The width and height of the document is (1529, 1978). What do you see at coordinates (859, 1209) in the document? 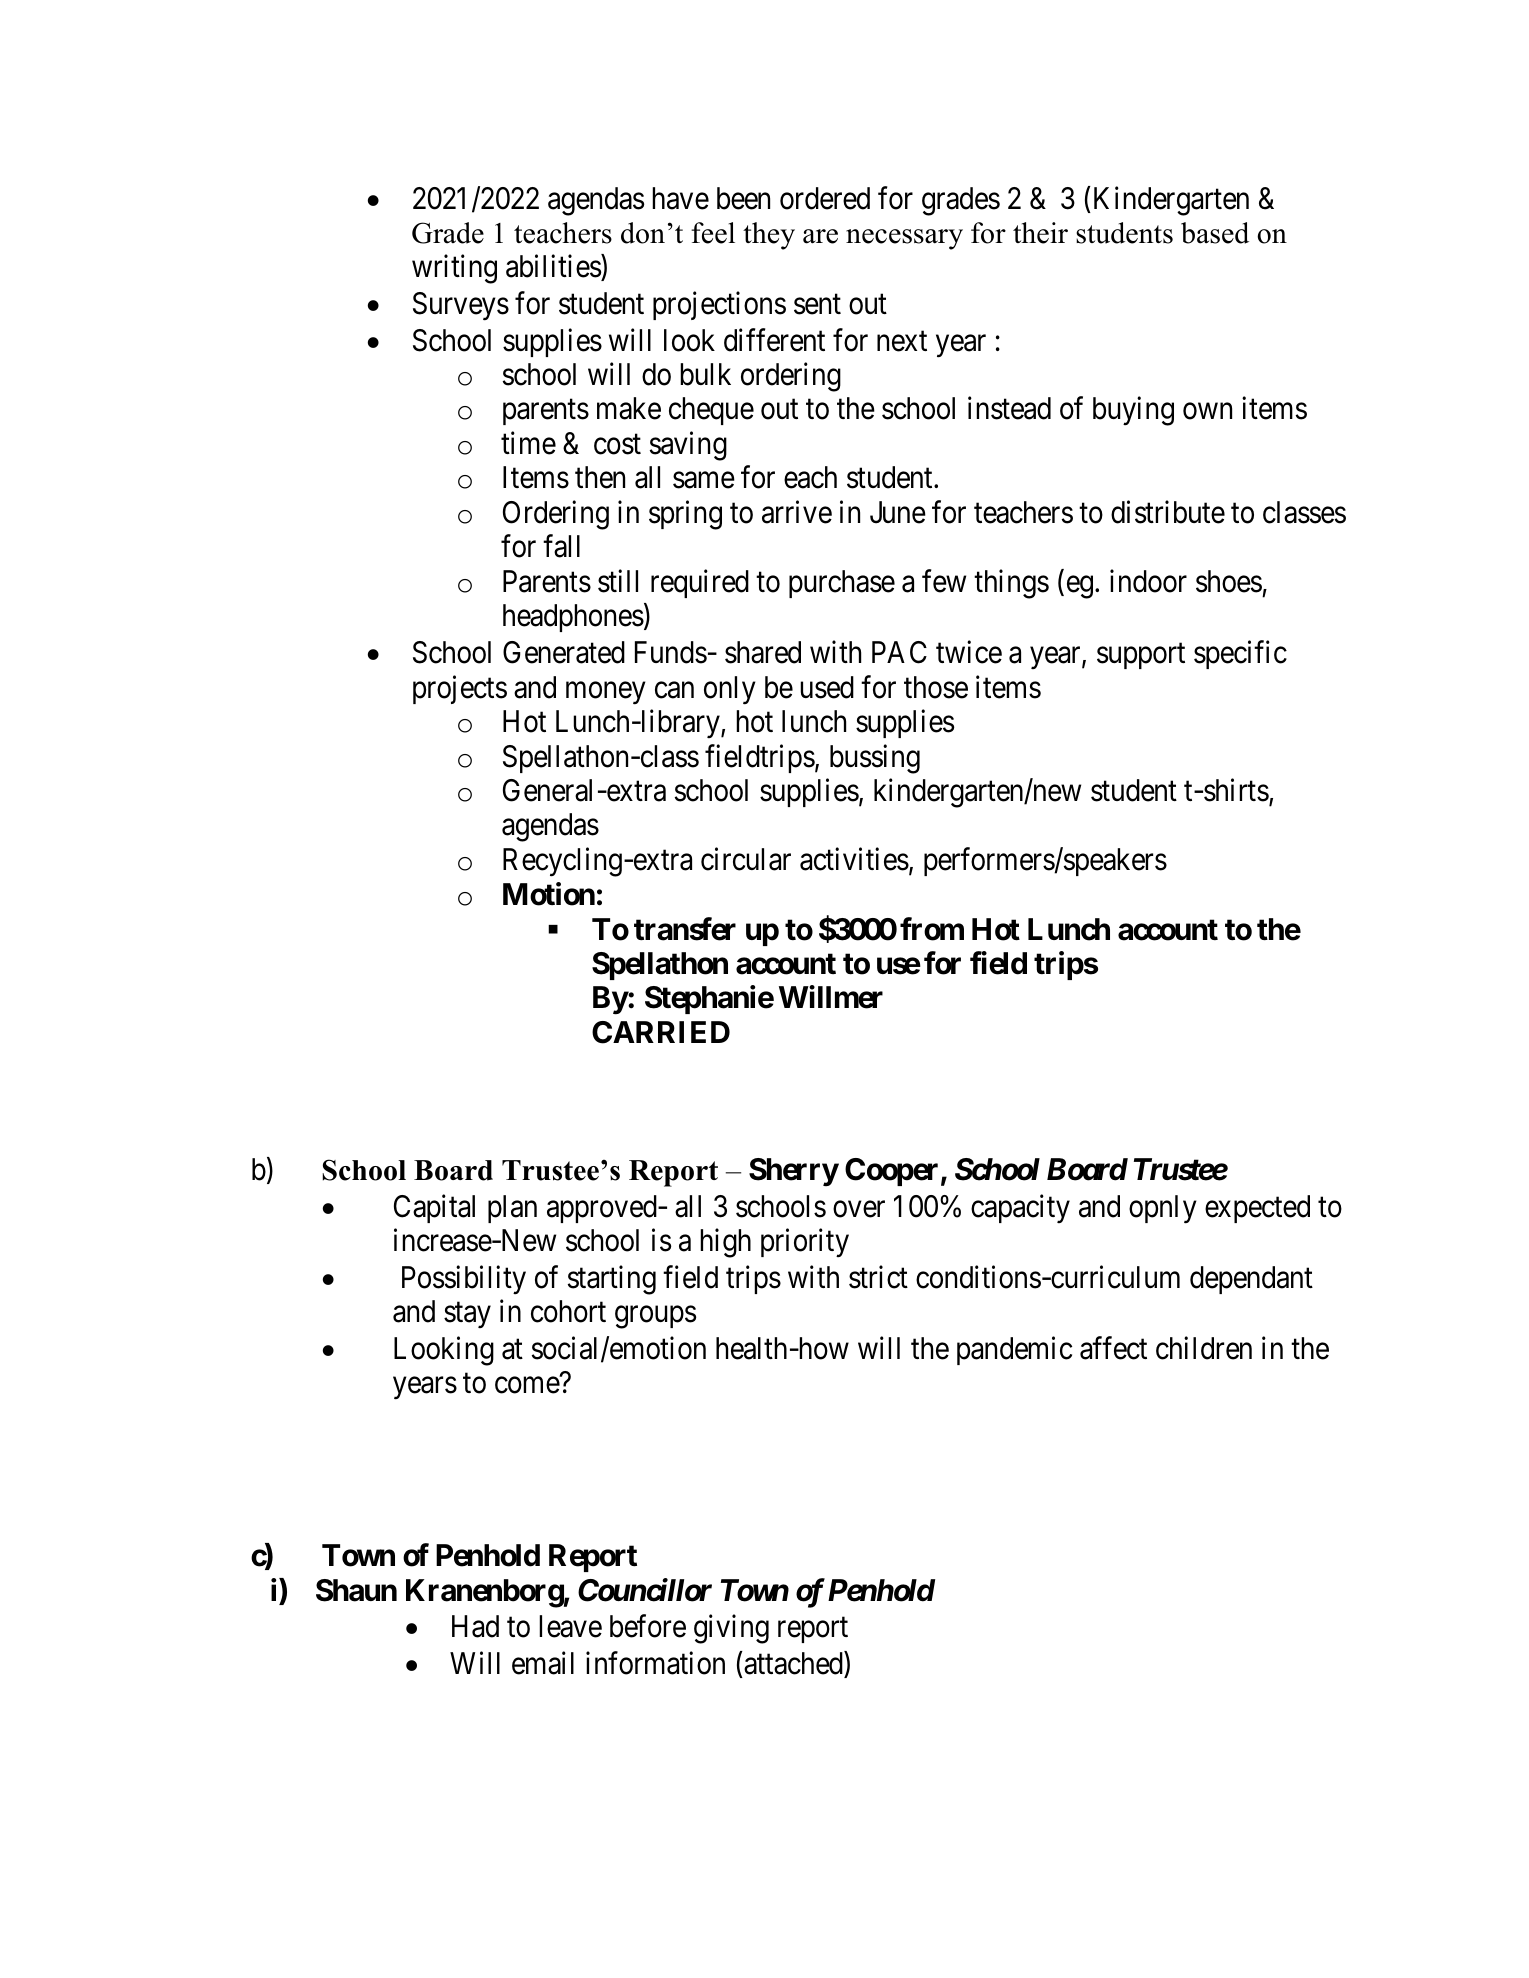
I see `over` at bounding box center [859, 1209].
